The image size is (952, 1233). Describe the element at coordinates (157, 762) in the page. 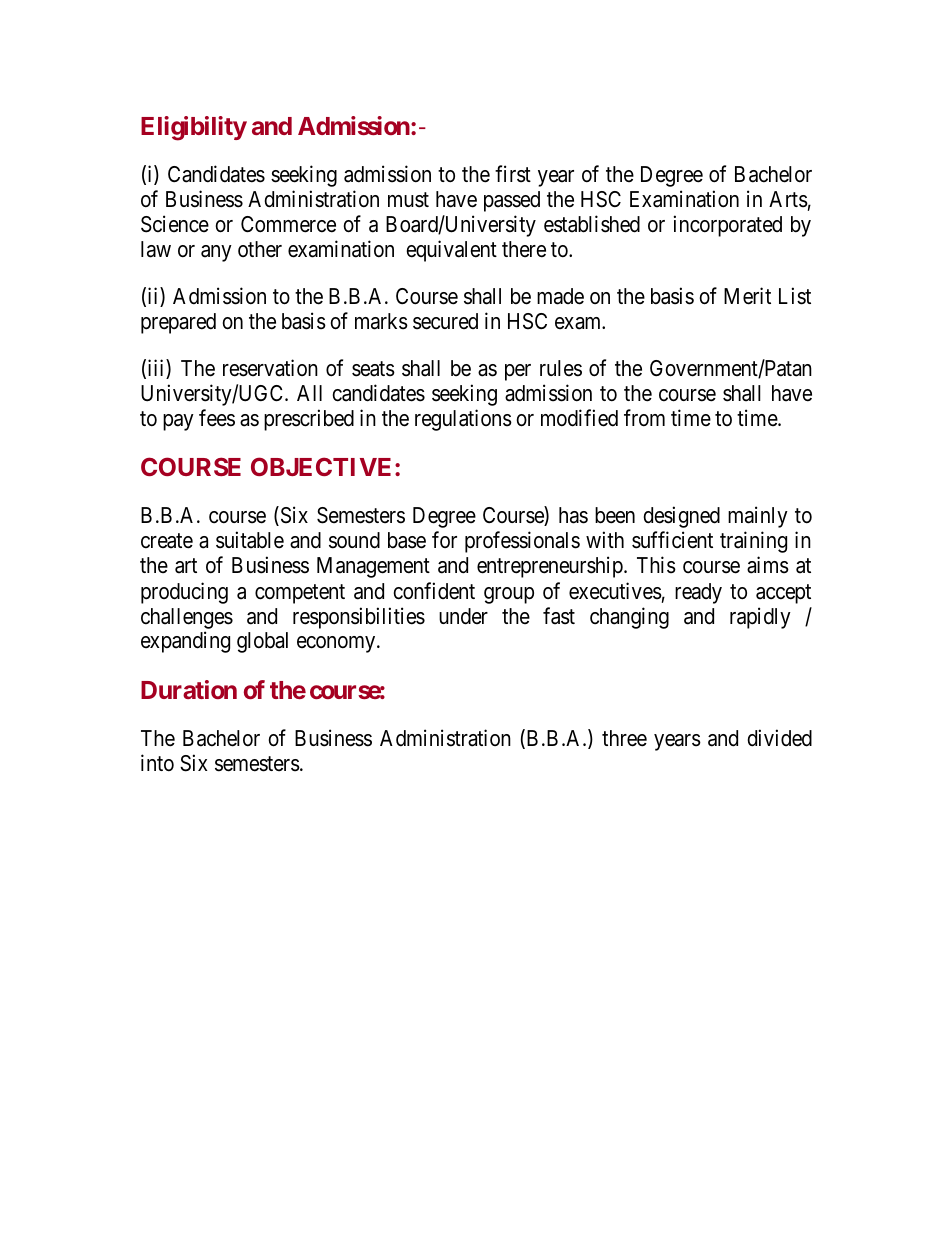

I see `into` at that location.
